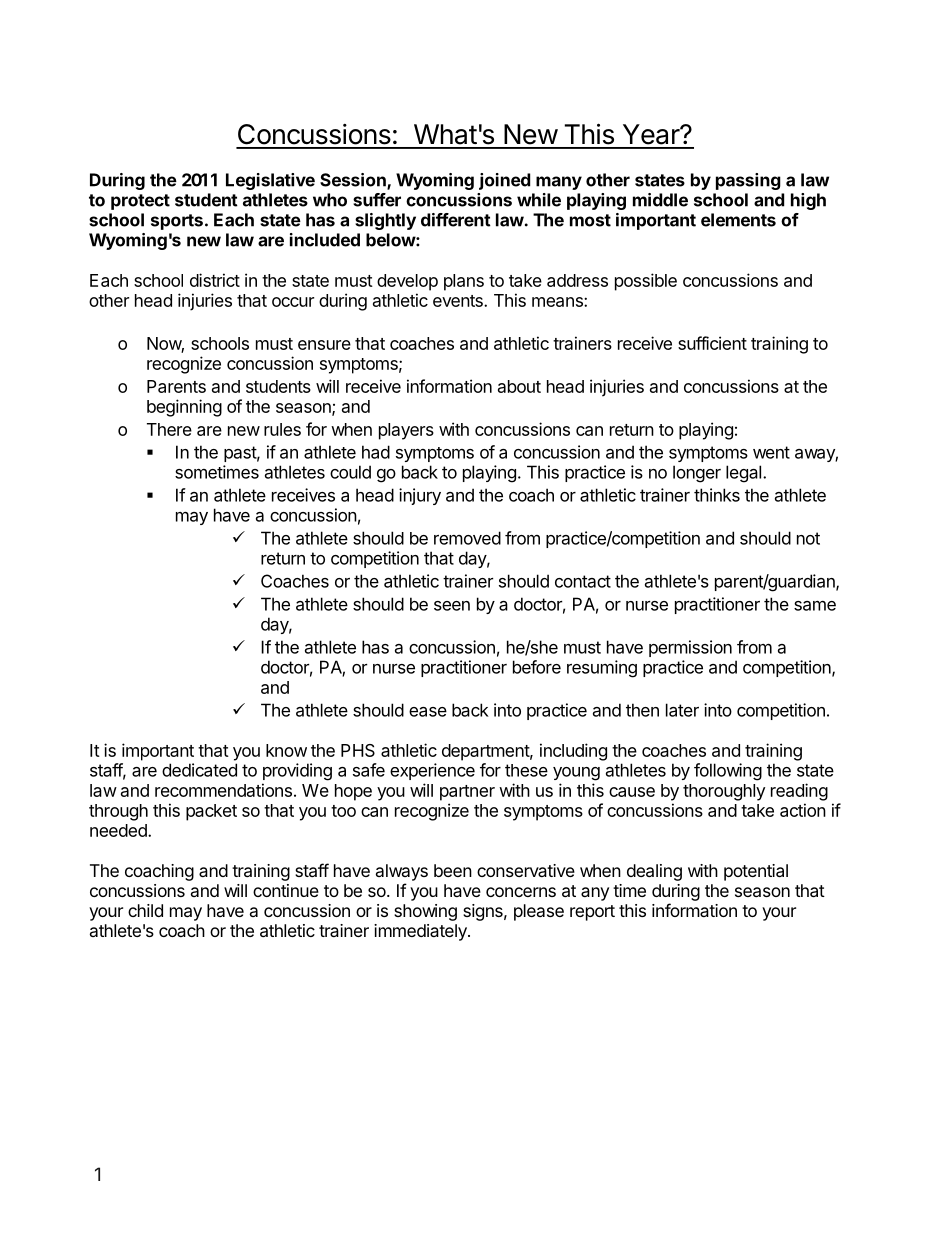 This screenshot has width=952, height=1247. What do you see at coordinates (519, 386) in the screenshot?
I see `about` at bounding box center [519, 386].
